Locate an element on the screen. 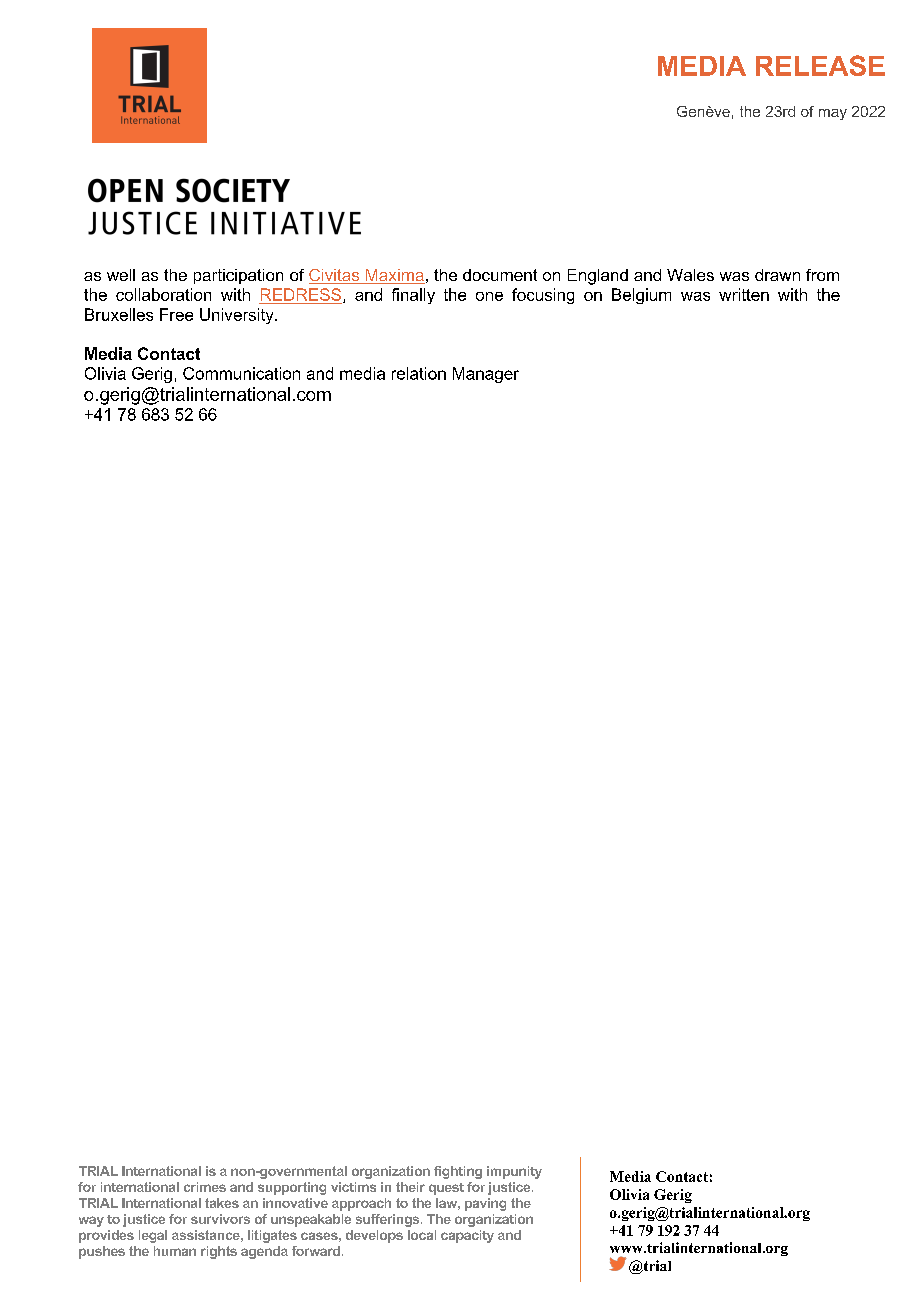  Belgium is located at coordinates (641, 296).
